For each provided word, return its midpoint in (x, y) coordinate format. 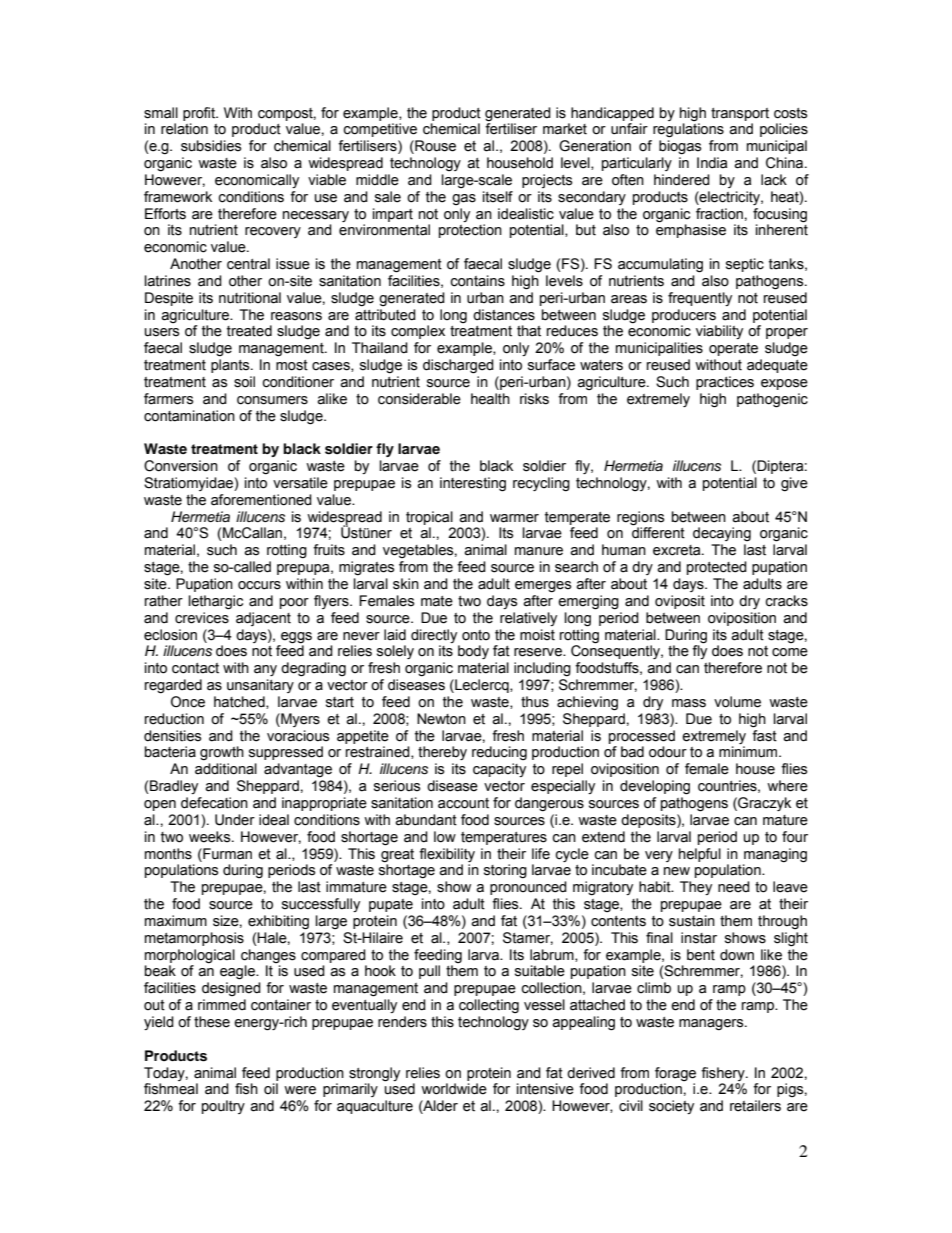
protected (717, 568)
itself (498, 197)
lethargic (216, 602)
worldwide (454, 1089)
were (300, 1090)
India (712, 163)
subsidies (211, 146)
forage (675, 1074)
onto (476, 635)
